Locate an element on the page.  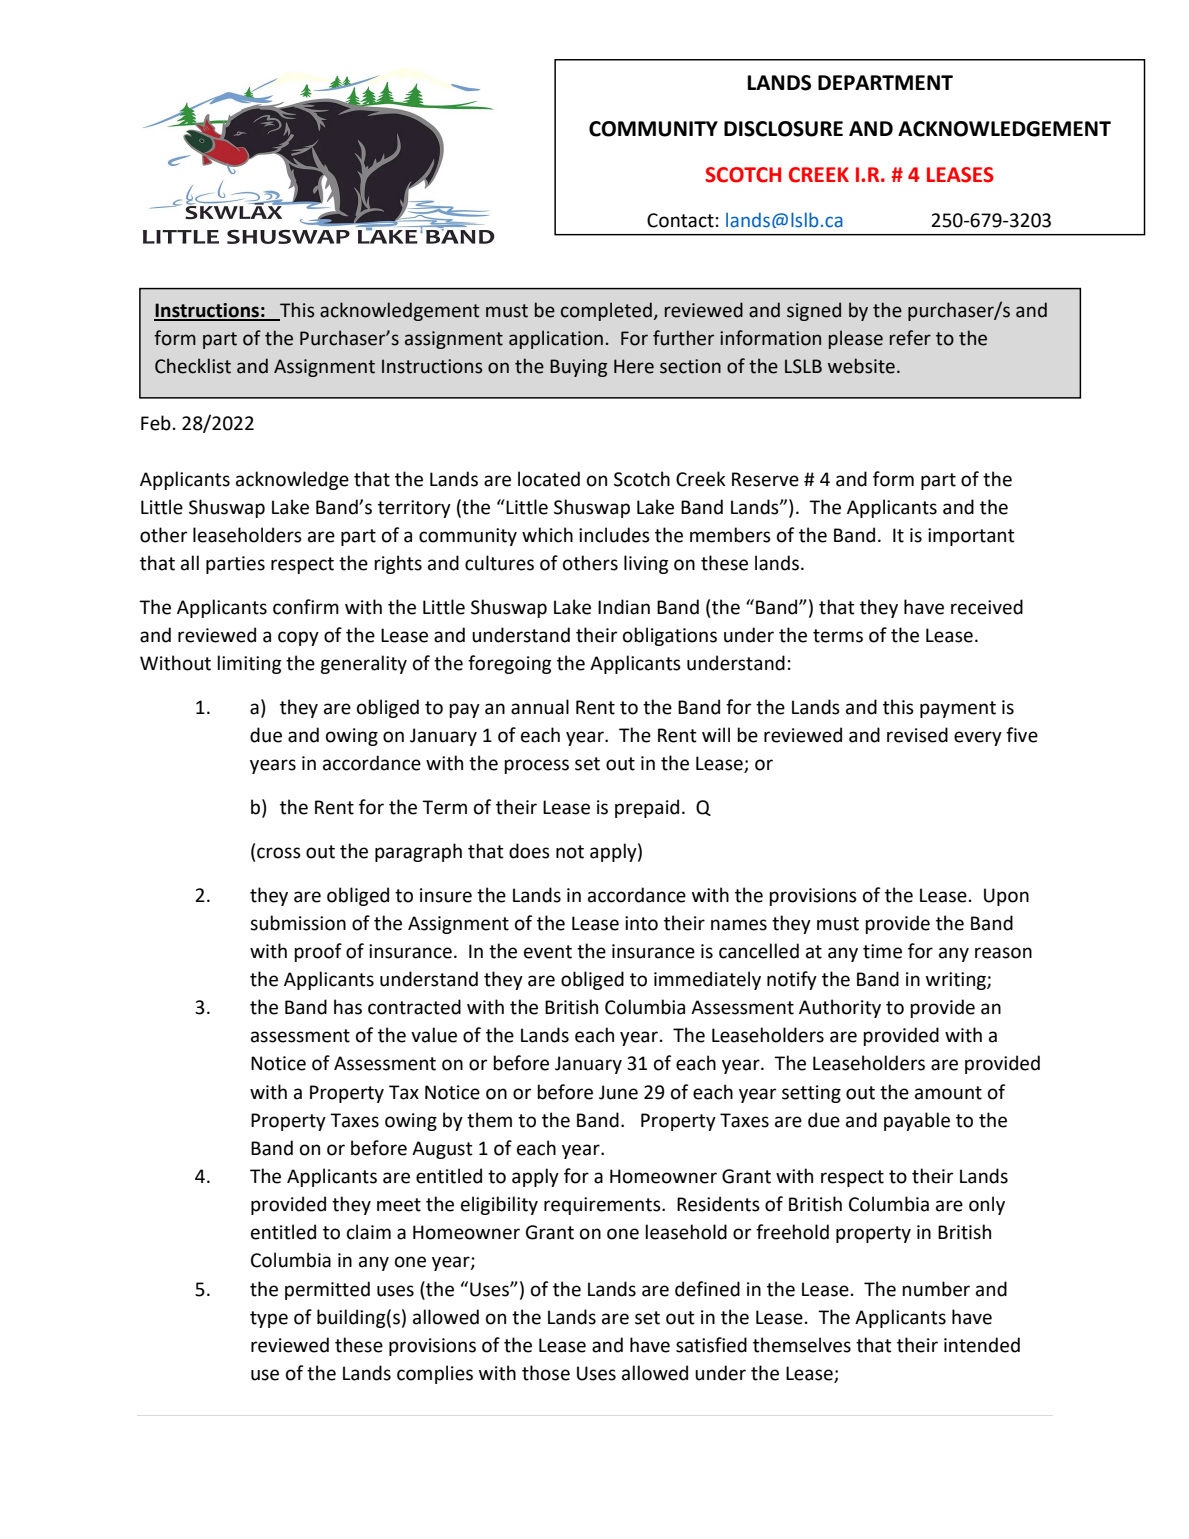
time is located at coordinates (882, 951).
